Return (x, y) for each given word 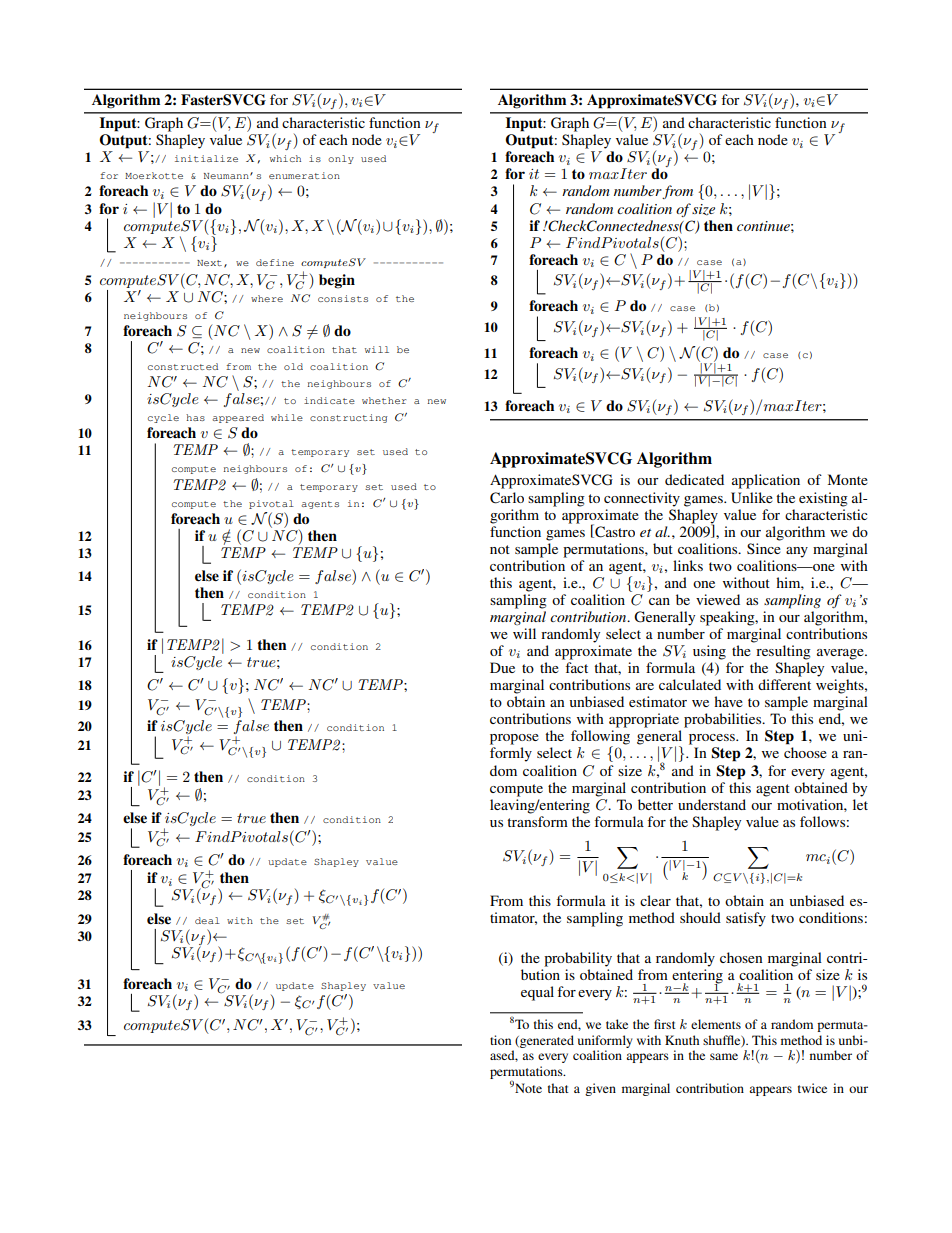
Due (502, 667)
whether (384, 400)
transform (537, 821)
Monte (848, 479)
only (341, 159)
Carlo (507, 498)
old (293, 366)
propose (514, 739)
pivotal (271, 504)
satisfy (746, 919)
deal (207, 920)
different (784, 684)
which (285, 158)
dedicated (694, 479)
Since (764, 548)
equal (537, 993)
